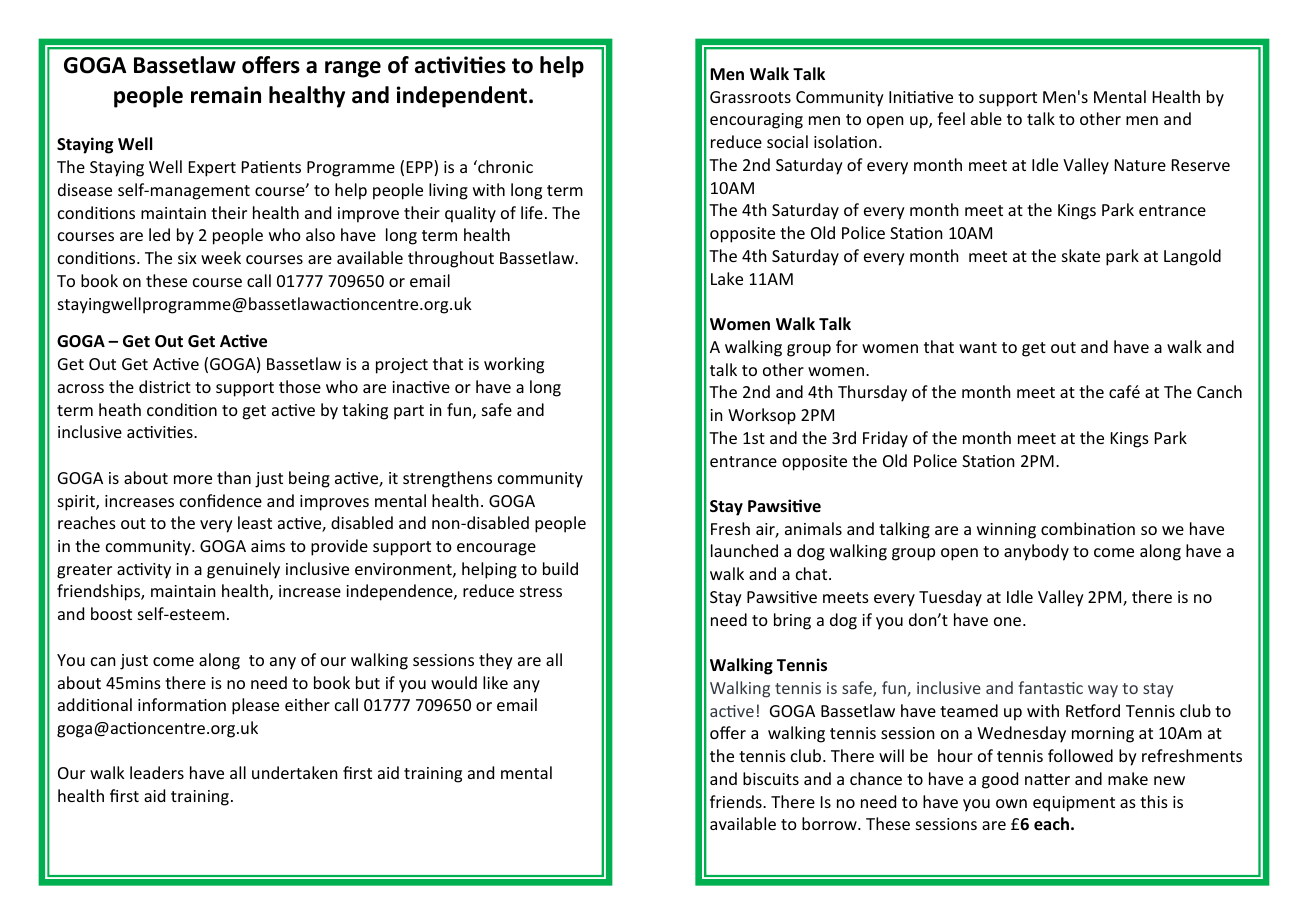 The image size is (1308, 924). What do you see at coordinates (226, 95) in the screenshot?
I see `remain` at bounding box center [226, 95].
